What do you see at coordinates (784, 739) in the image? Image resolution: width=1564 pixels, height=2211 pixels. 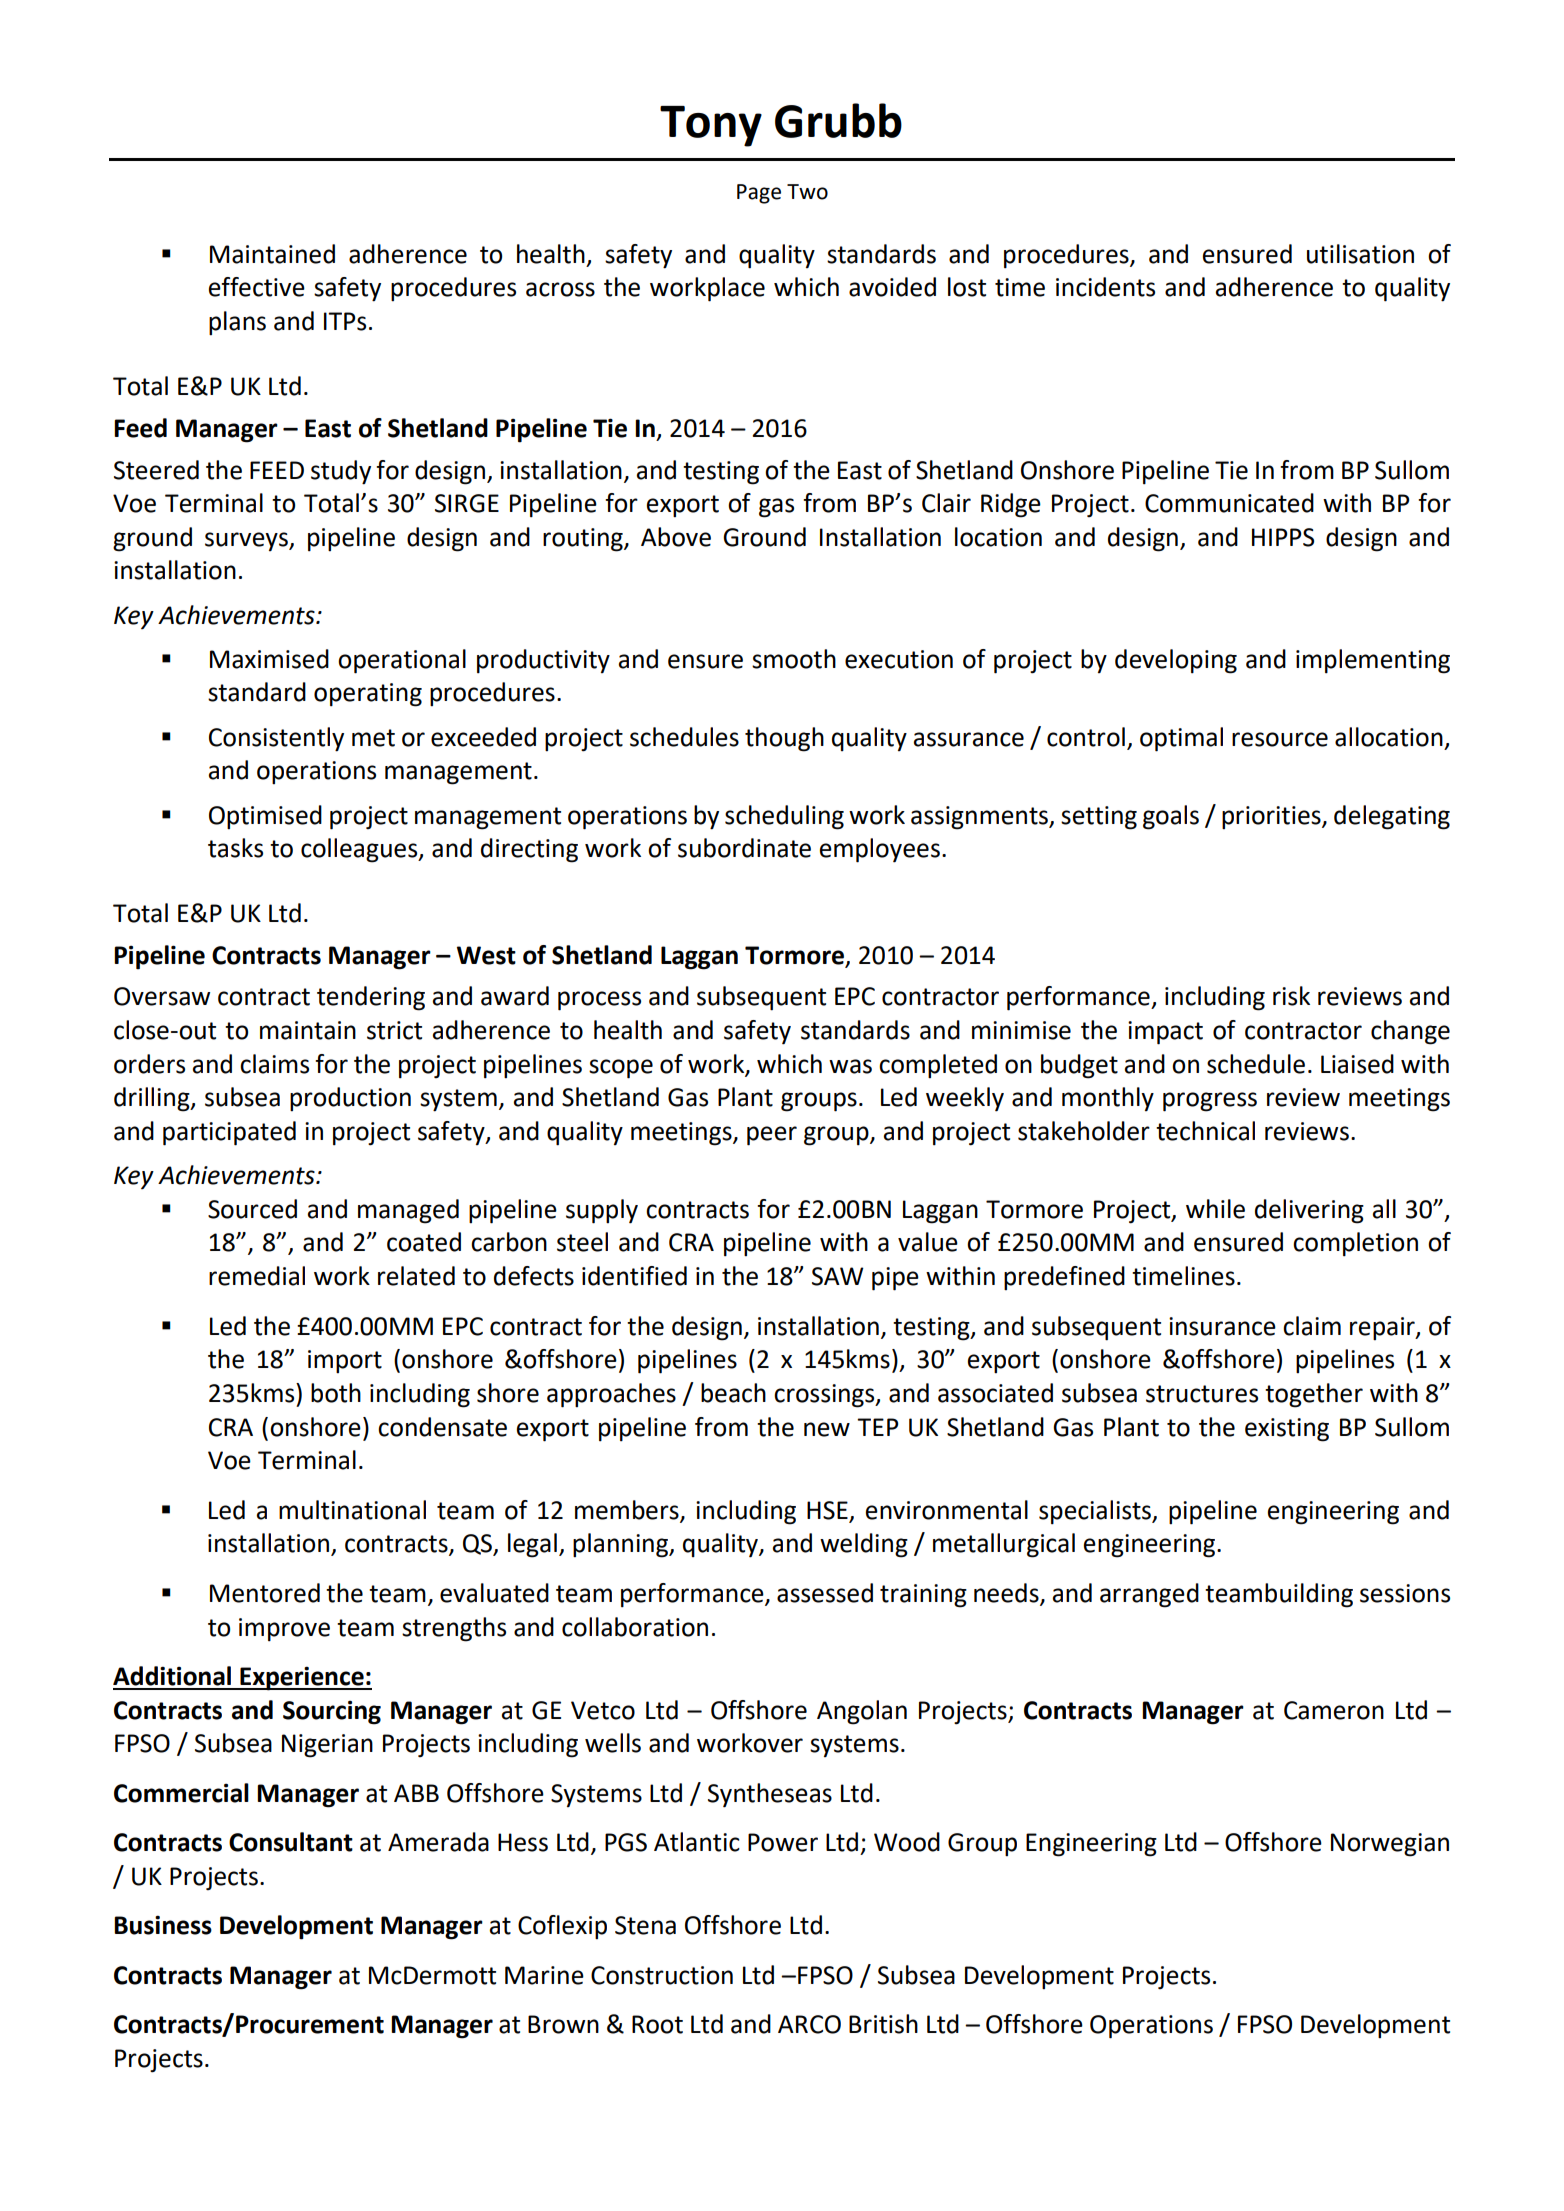 I see `though` at bounding box center [784, 739].
